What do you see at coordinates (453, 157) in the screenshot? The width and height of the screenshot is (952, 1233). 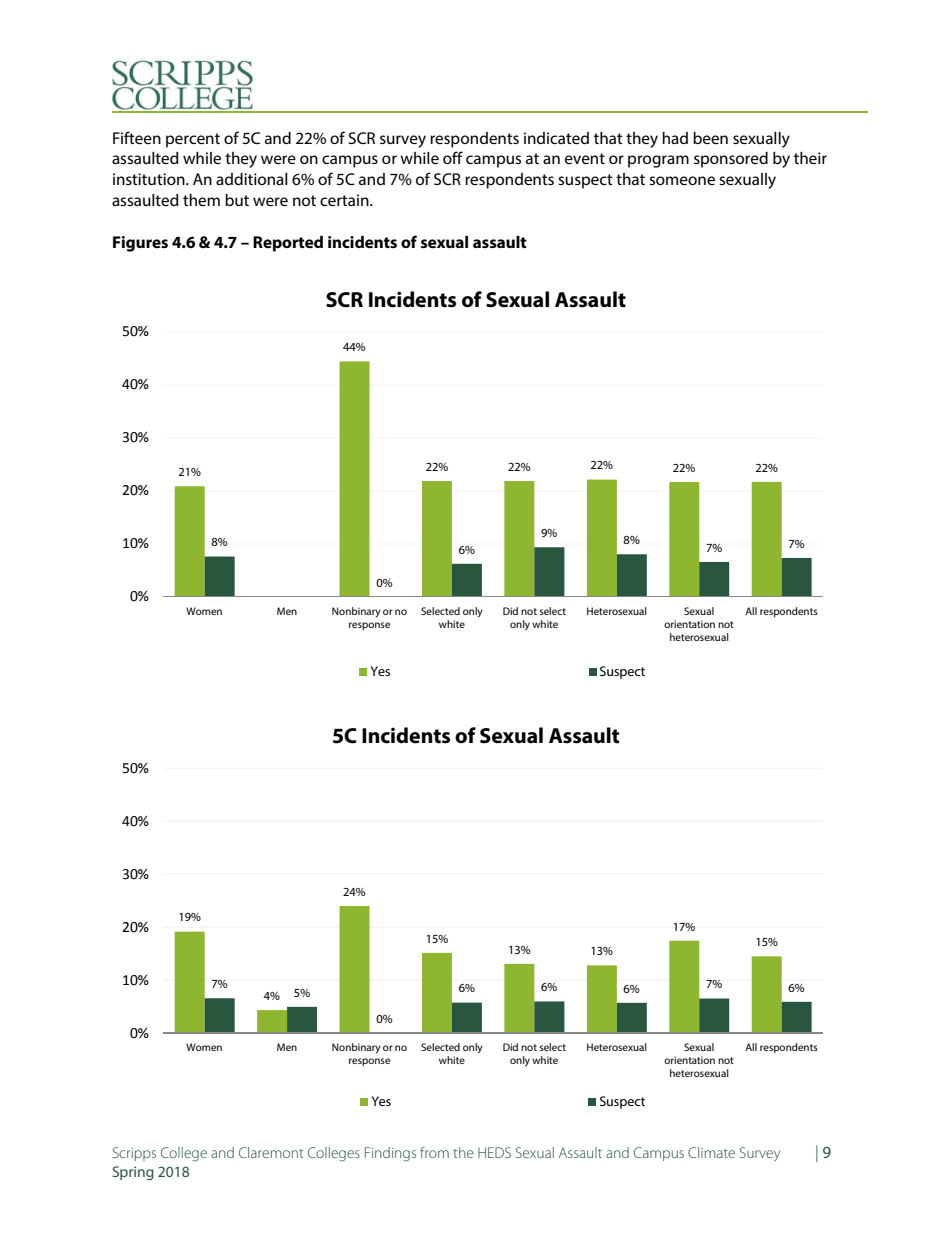 I see `off` at bounding box center [453, 157].
